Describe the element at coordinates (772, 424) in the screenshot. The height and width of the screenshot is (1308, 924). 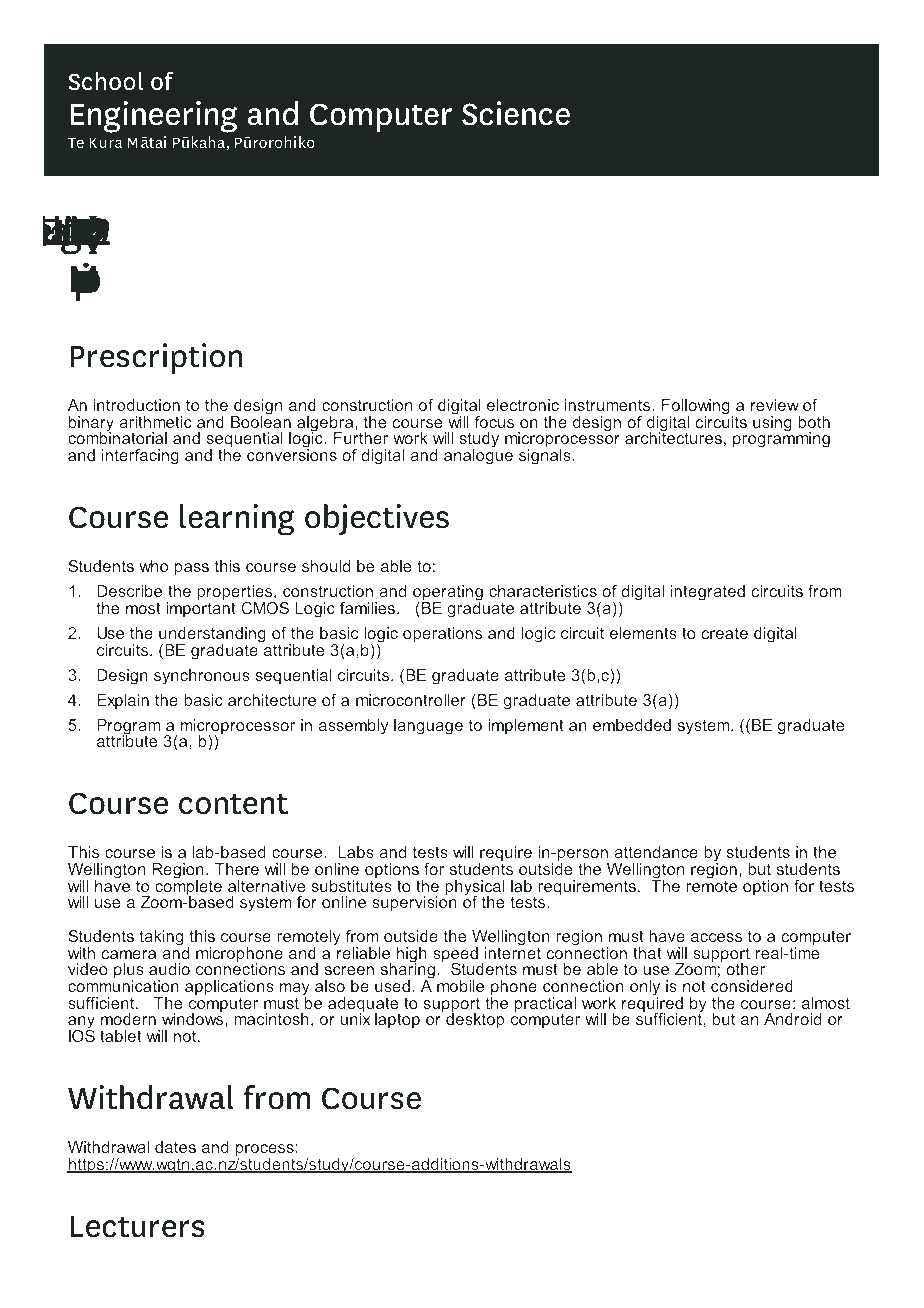
I see `using` at that location.
